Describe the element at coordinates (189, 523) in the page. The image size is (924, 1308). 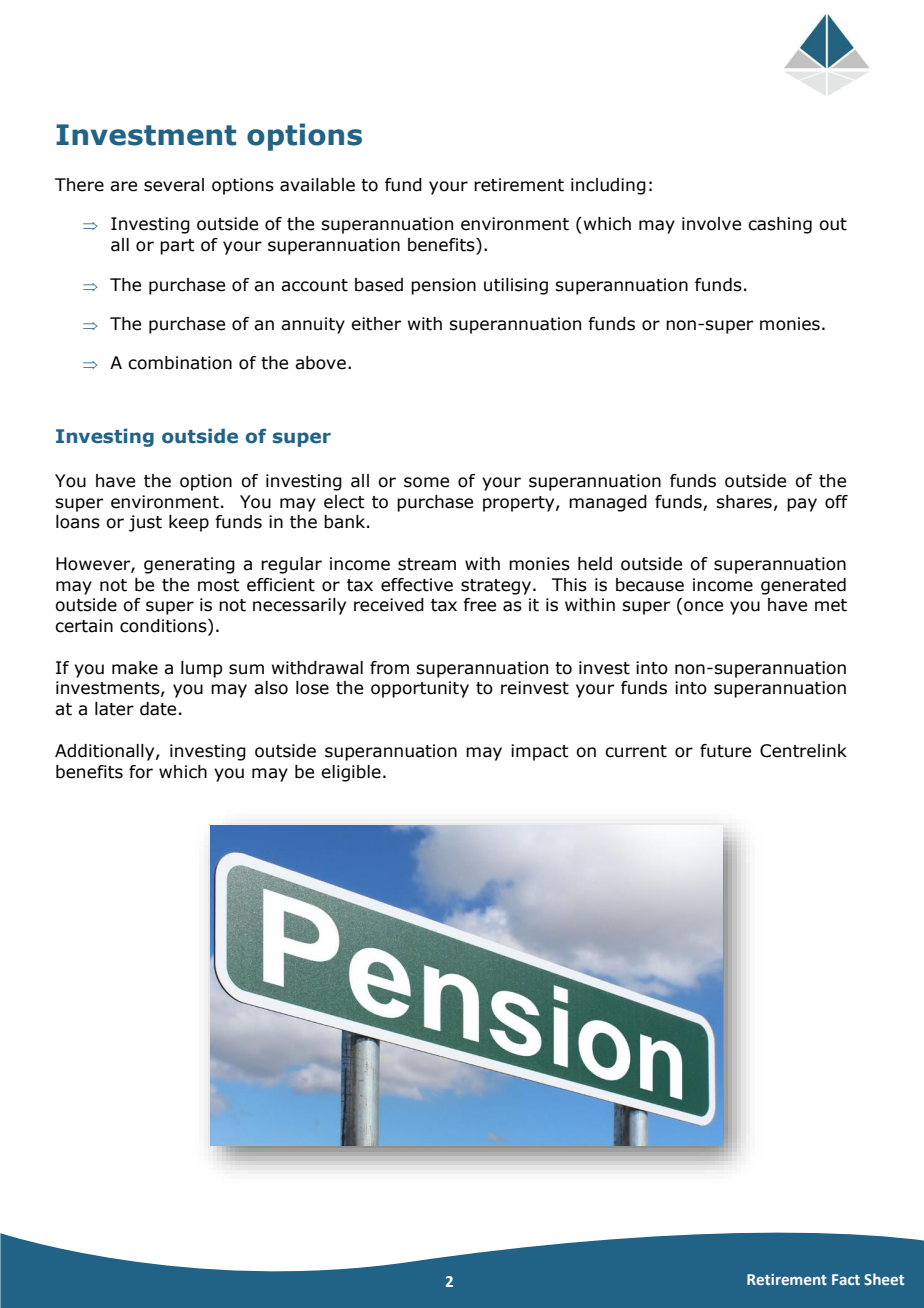
I see `keep` at that location.
